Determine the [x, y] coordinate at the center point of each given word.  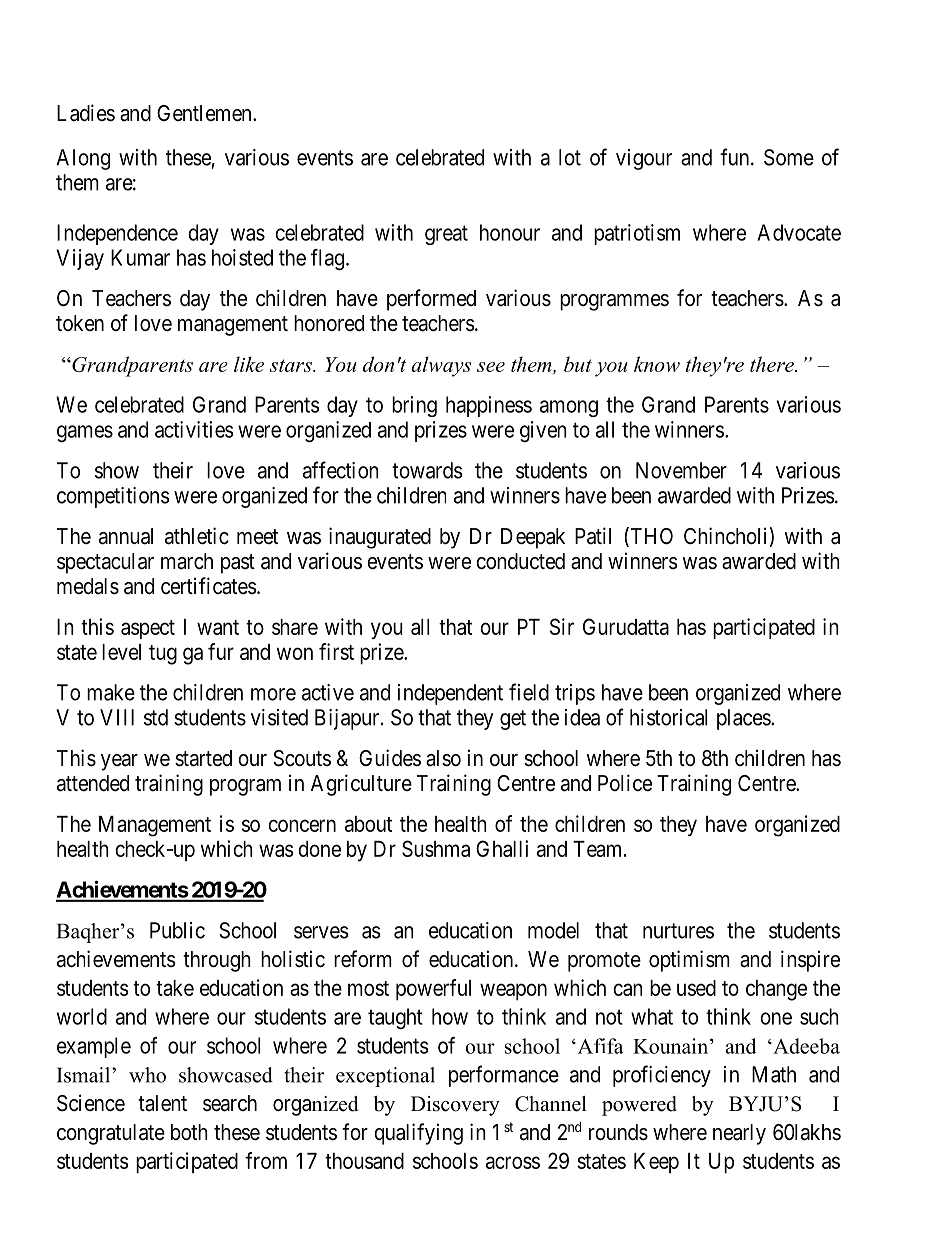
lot [570, 157]
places [744, 719]
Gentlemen [205, 113]
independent [450, 694]
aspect [148, 629]
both [189, 1132]
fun [736, 157]
